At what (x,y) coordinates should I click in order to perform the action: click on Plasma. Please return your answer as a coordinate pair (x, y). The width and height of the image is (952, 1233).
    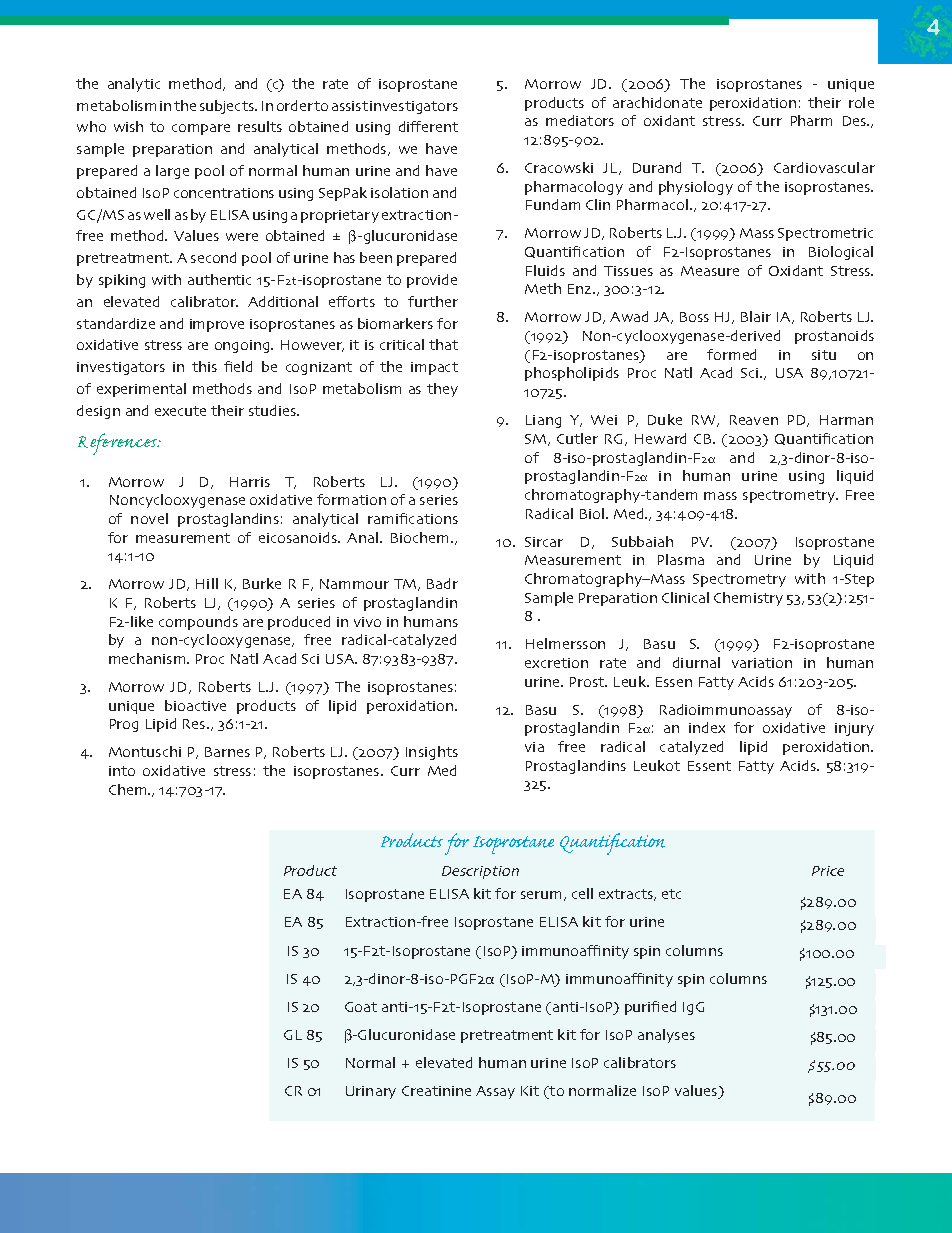
    Looking at the image, I should click on (681, 559).
